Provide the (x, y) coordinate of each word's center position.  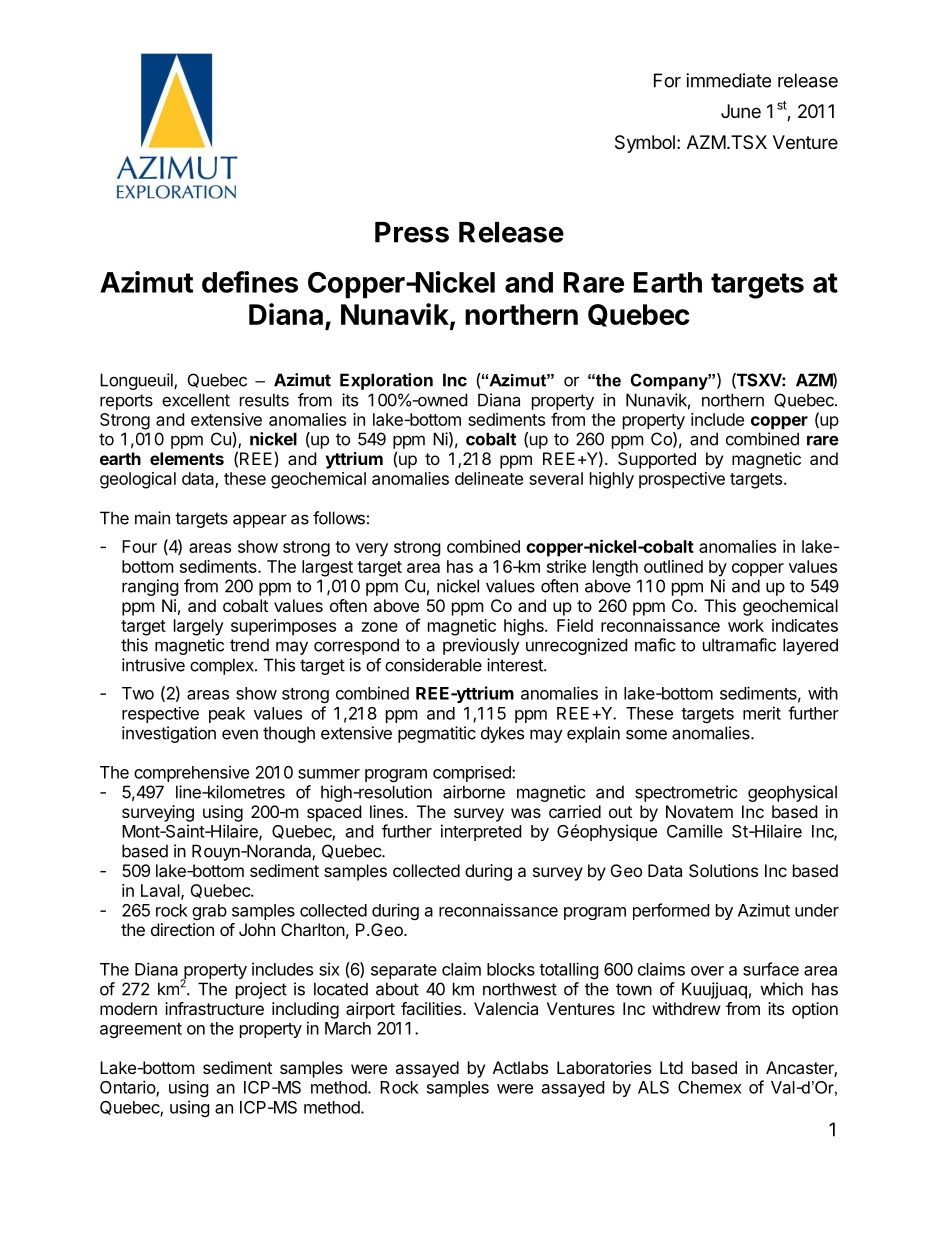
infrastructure (214, 1008)
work (746, 625)
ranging (150, 587)
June (741, 111)
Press (412, 232)
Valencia (506, 1008)
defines (250, 282)
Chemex (710, 1087)
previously (481, 646)
